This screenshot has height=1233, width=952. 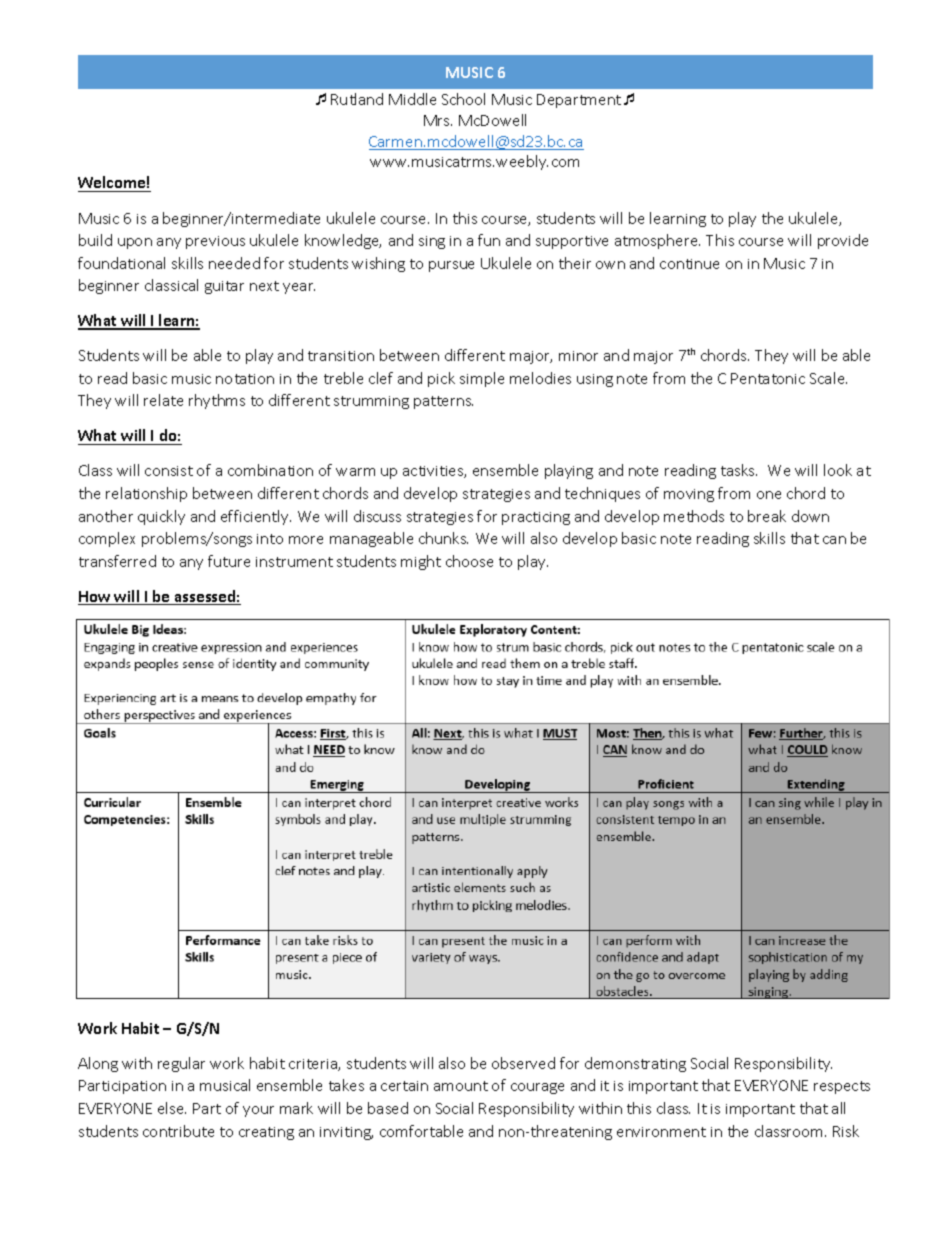 I want to click on Pentatonic, so click(x=768, y=378).
